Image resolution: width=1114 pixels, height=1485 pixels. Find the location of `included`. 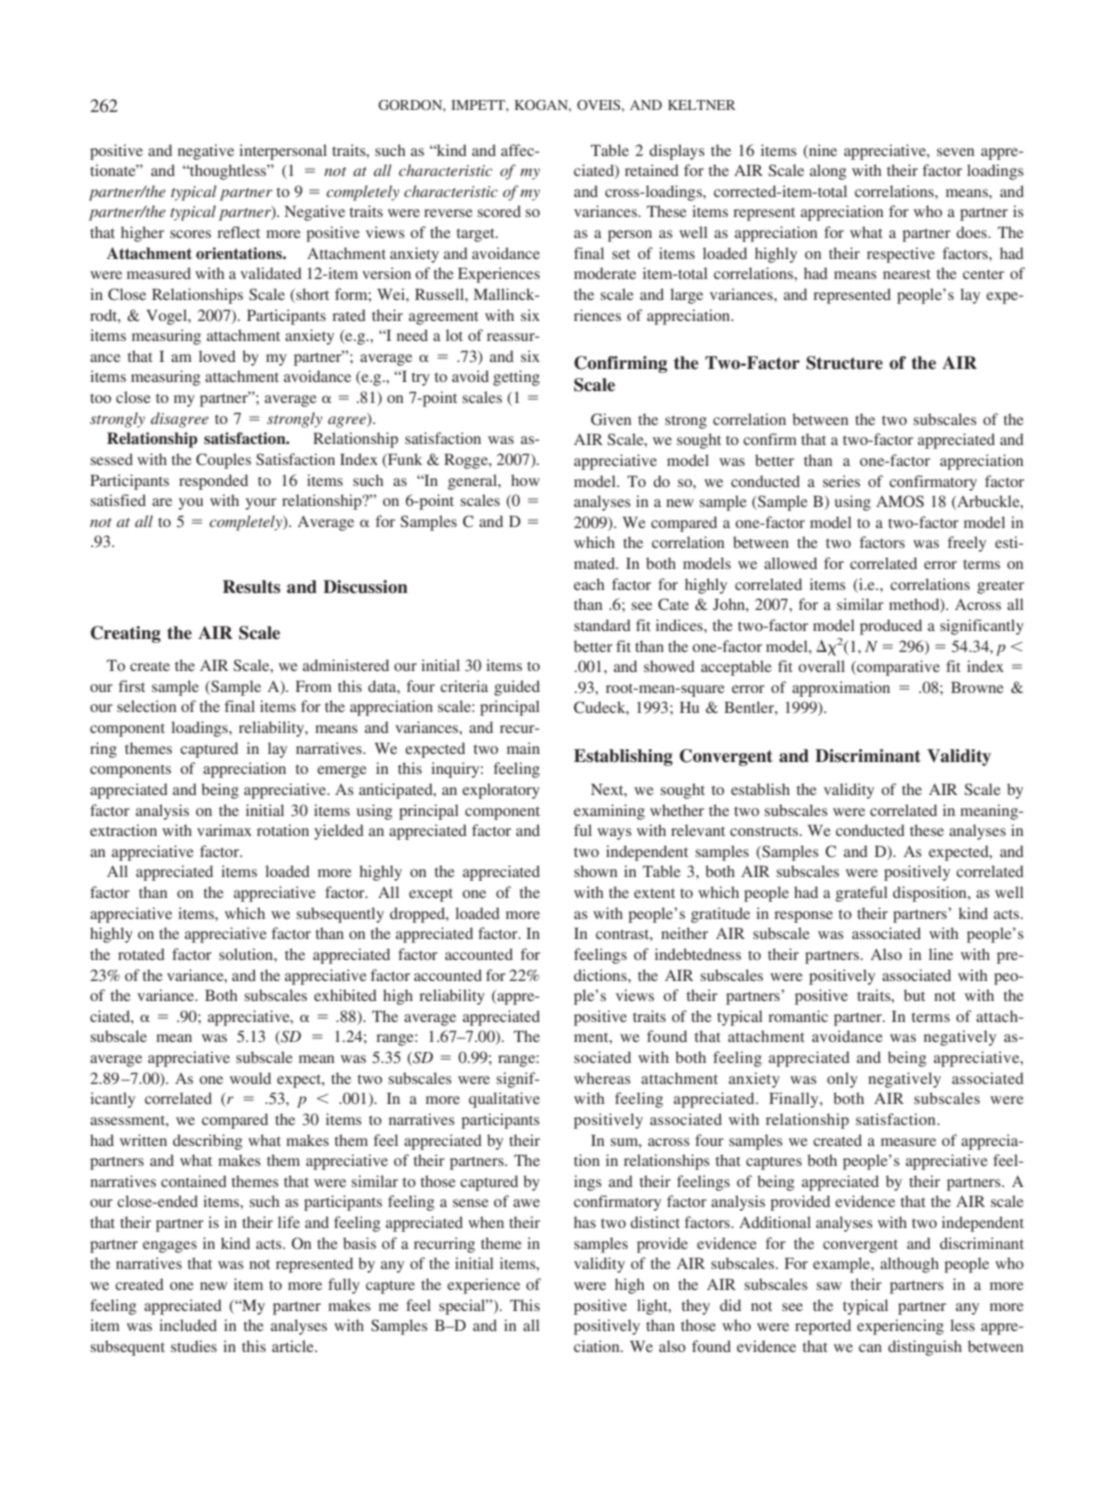

included is located at coordinates (188, 1325).
